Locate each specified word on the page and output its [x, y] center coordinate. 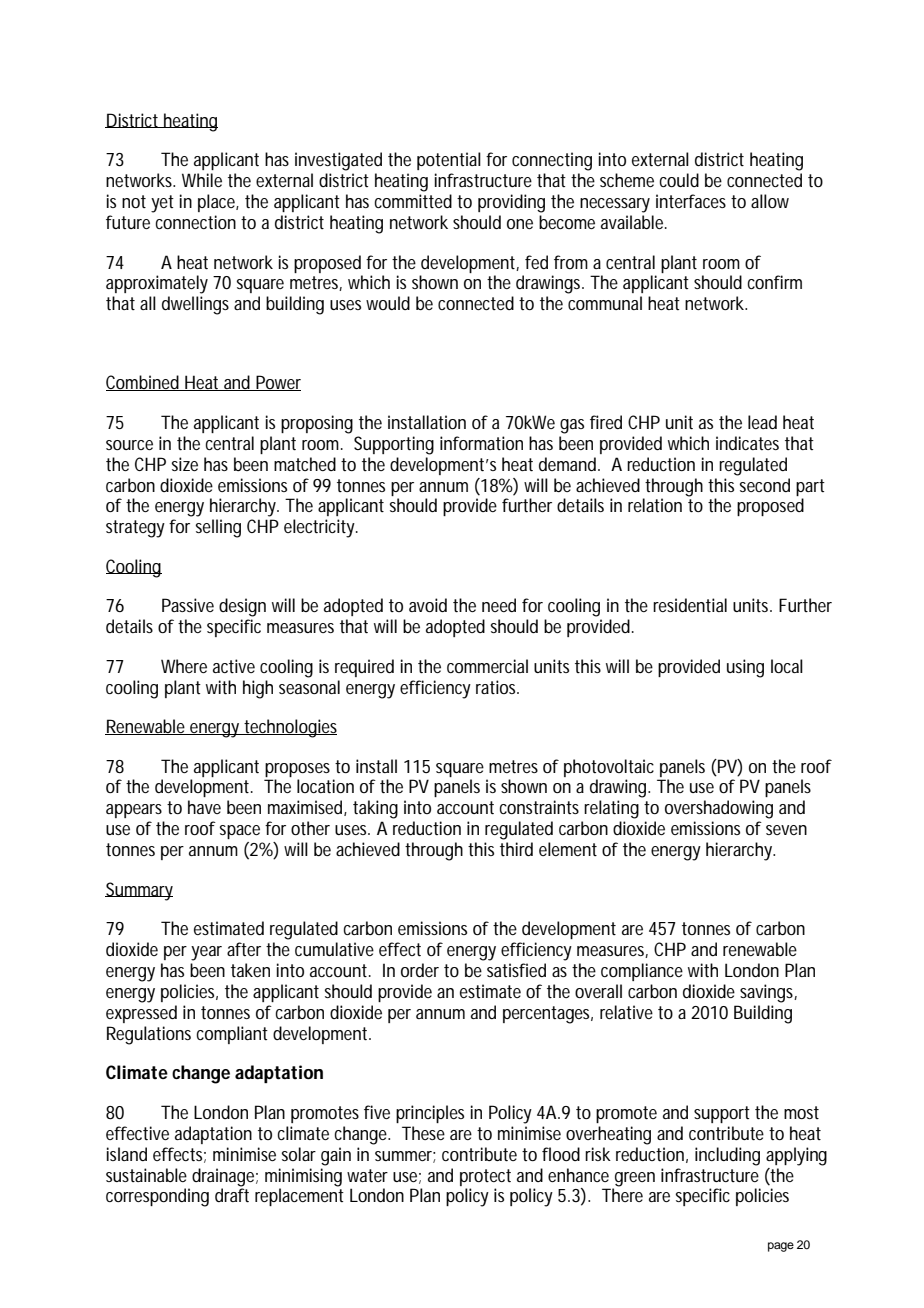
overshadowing [719, 809]
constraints [539, 807]
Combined [144, 383]
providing [511, 203]
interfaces [691, 201]
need [499, 605]
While [202, 180]
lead [762, 422]
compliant [232, 1035]
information [481, 443]
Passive [188, 605]
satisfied [516, 970]
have [204, 807]
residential [690, 605]
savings [768, 993]
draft [232, 1195]
